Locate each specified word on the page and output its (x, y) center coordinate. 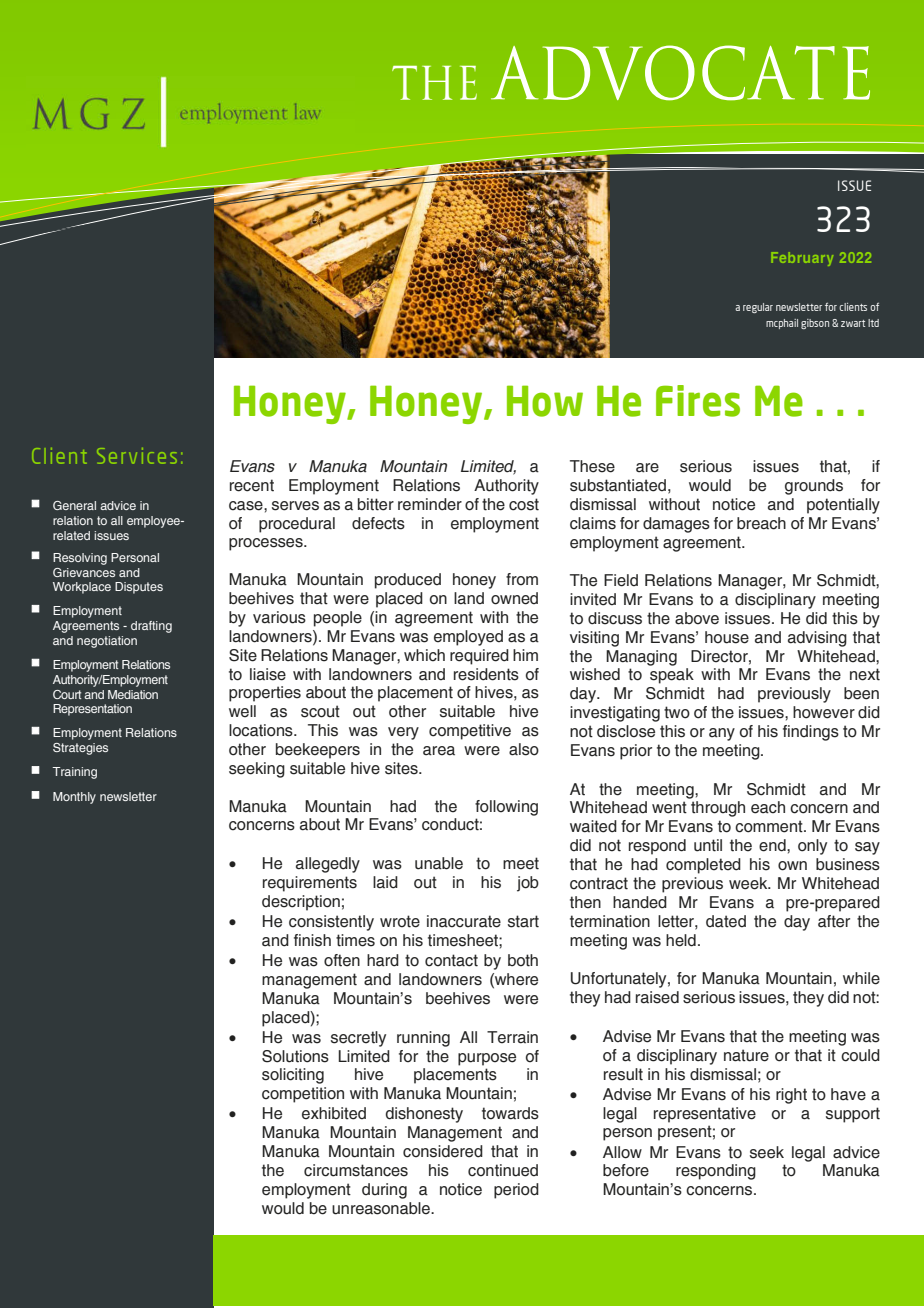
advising (817, 639)
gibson (815, 324)
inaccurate (464, 921)
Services (137, 456)
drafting (151, 627)
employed (468, 638)
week (749, 883)
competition (303, 1095)
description (301, 903)
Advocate (680, 73)
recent (252, 485)
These (592, 466)
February (802, 259)
